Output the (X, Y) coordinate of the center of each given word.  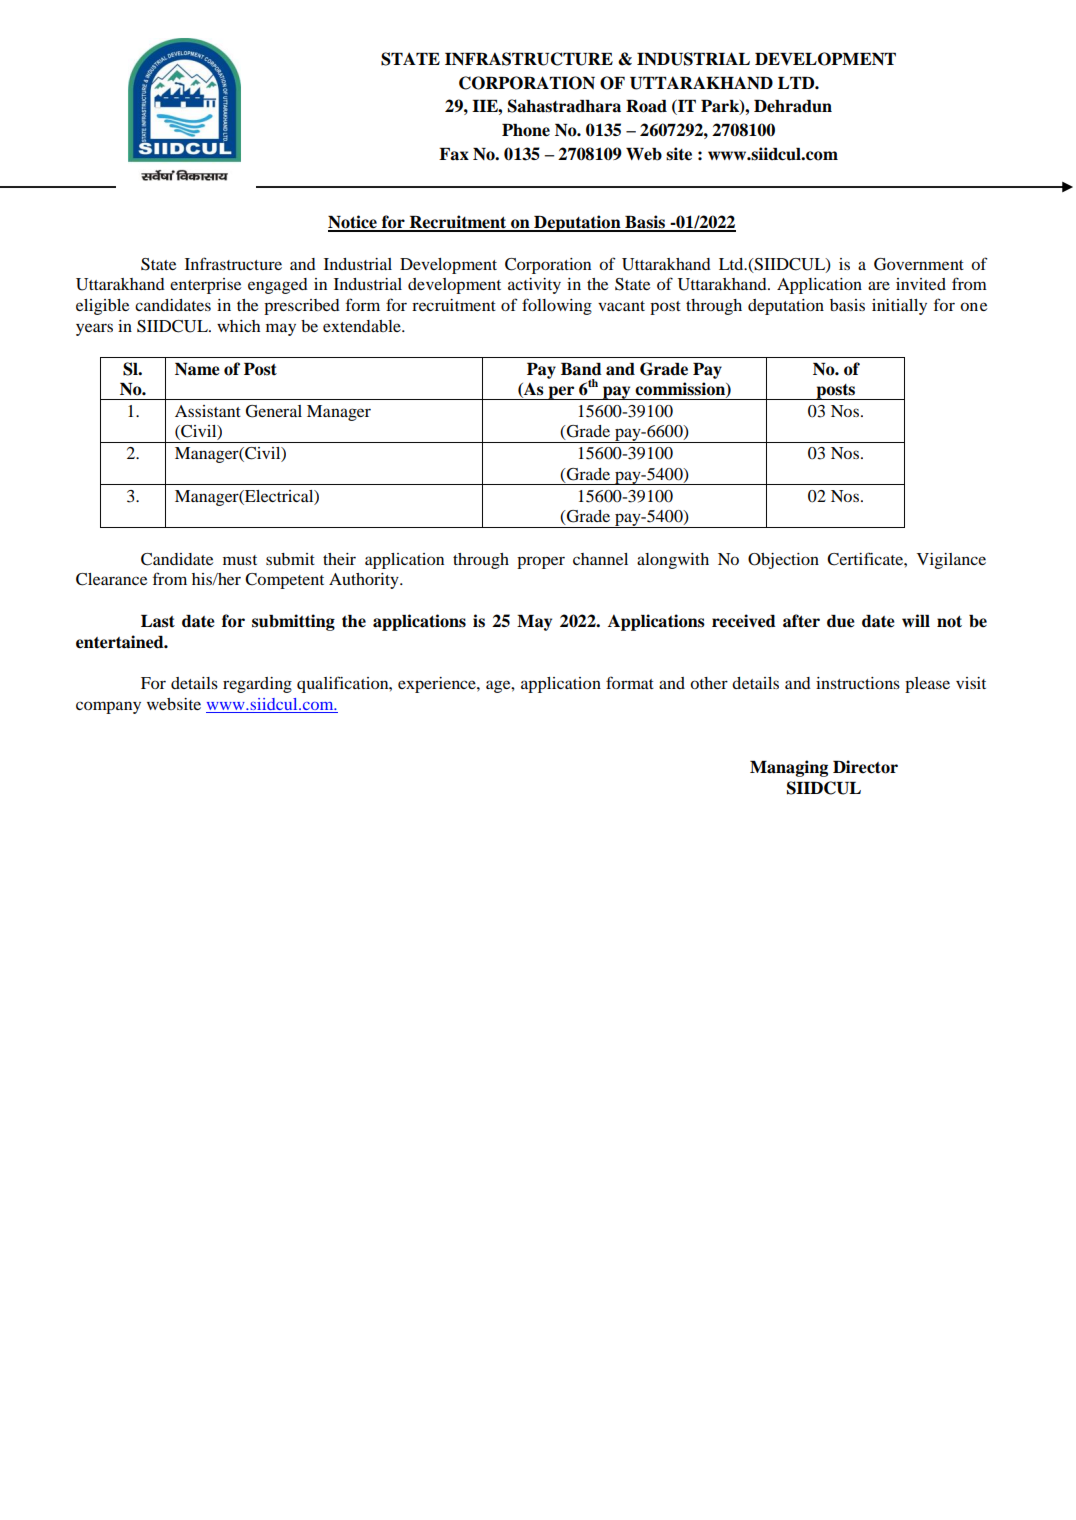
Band (581, 369)
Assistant (208, 411)
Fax (454, 154)
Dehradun (793, 106)
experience (438, 685)
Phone (526, 130)
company (108, 707)
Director (865, 767)
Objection (783, 561)
